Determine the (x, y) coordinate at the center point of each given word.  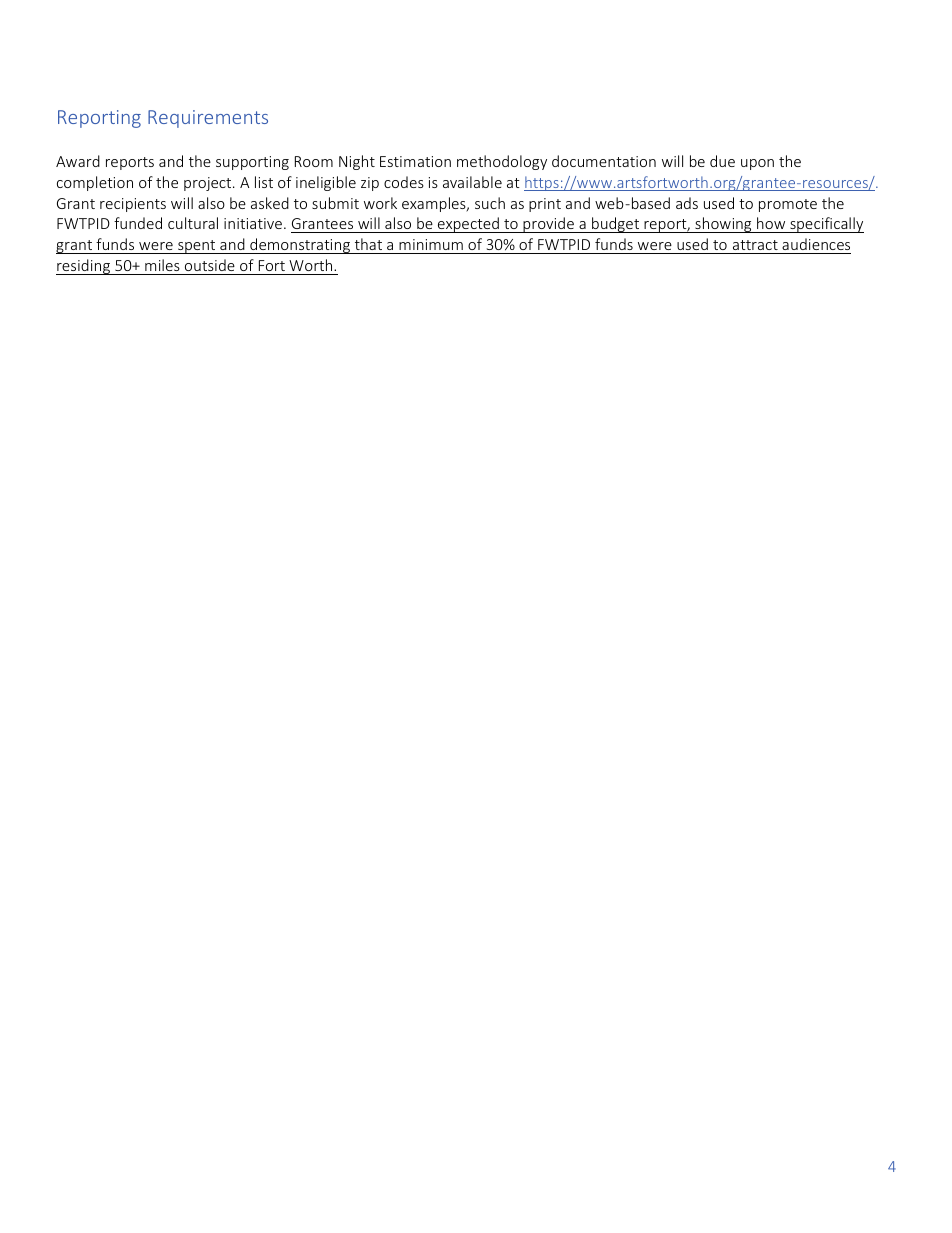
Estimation (415, 161)
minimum (431, 244)
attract (755, 245)
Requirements (208, 119)
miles (162, 265)
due (722, 161)
